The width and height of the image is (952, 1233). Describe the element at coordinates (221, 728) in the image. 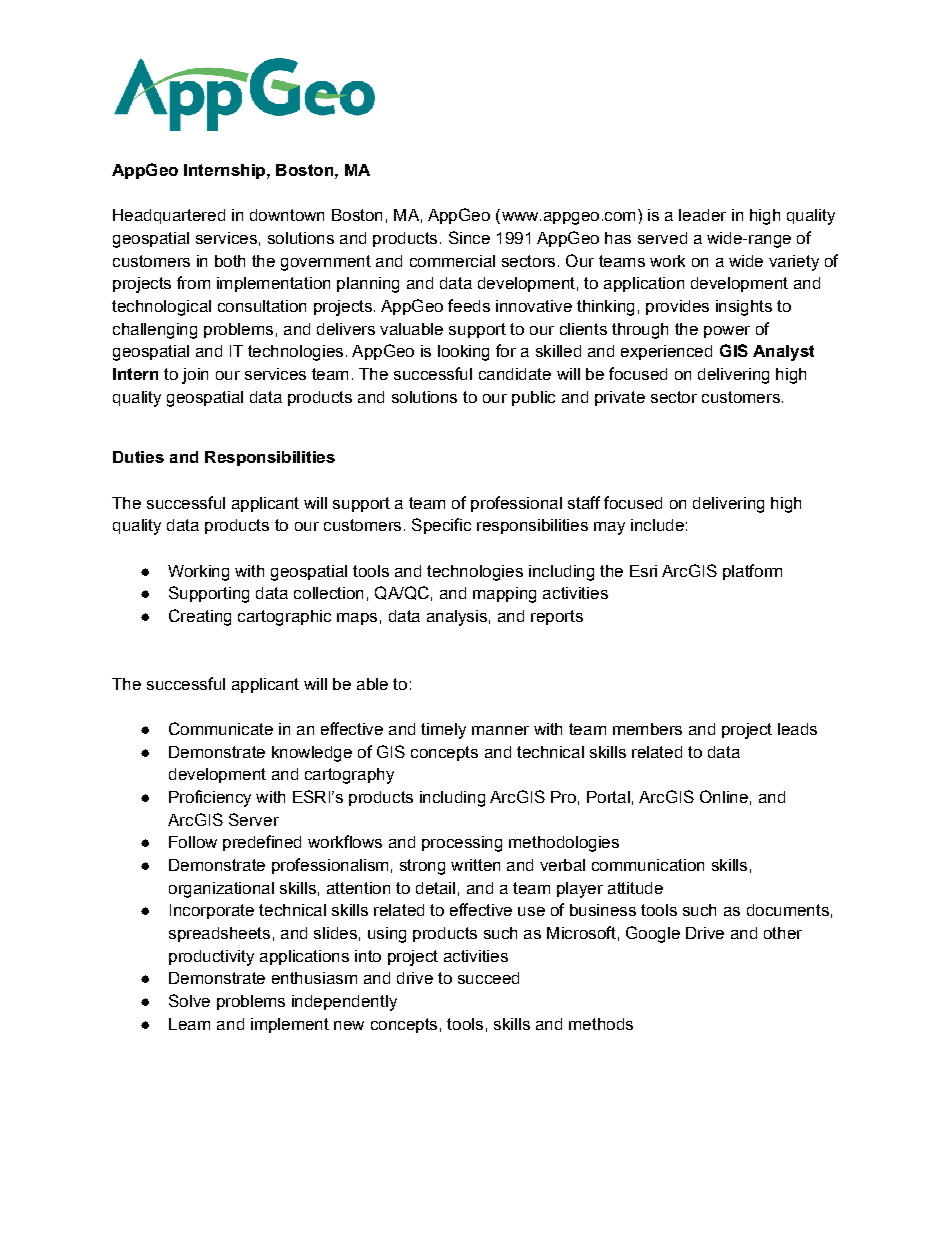

I see `Communicate` at that location.
